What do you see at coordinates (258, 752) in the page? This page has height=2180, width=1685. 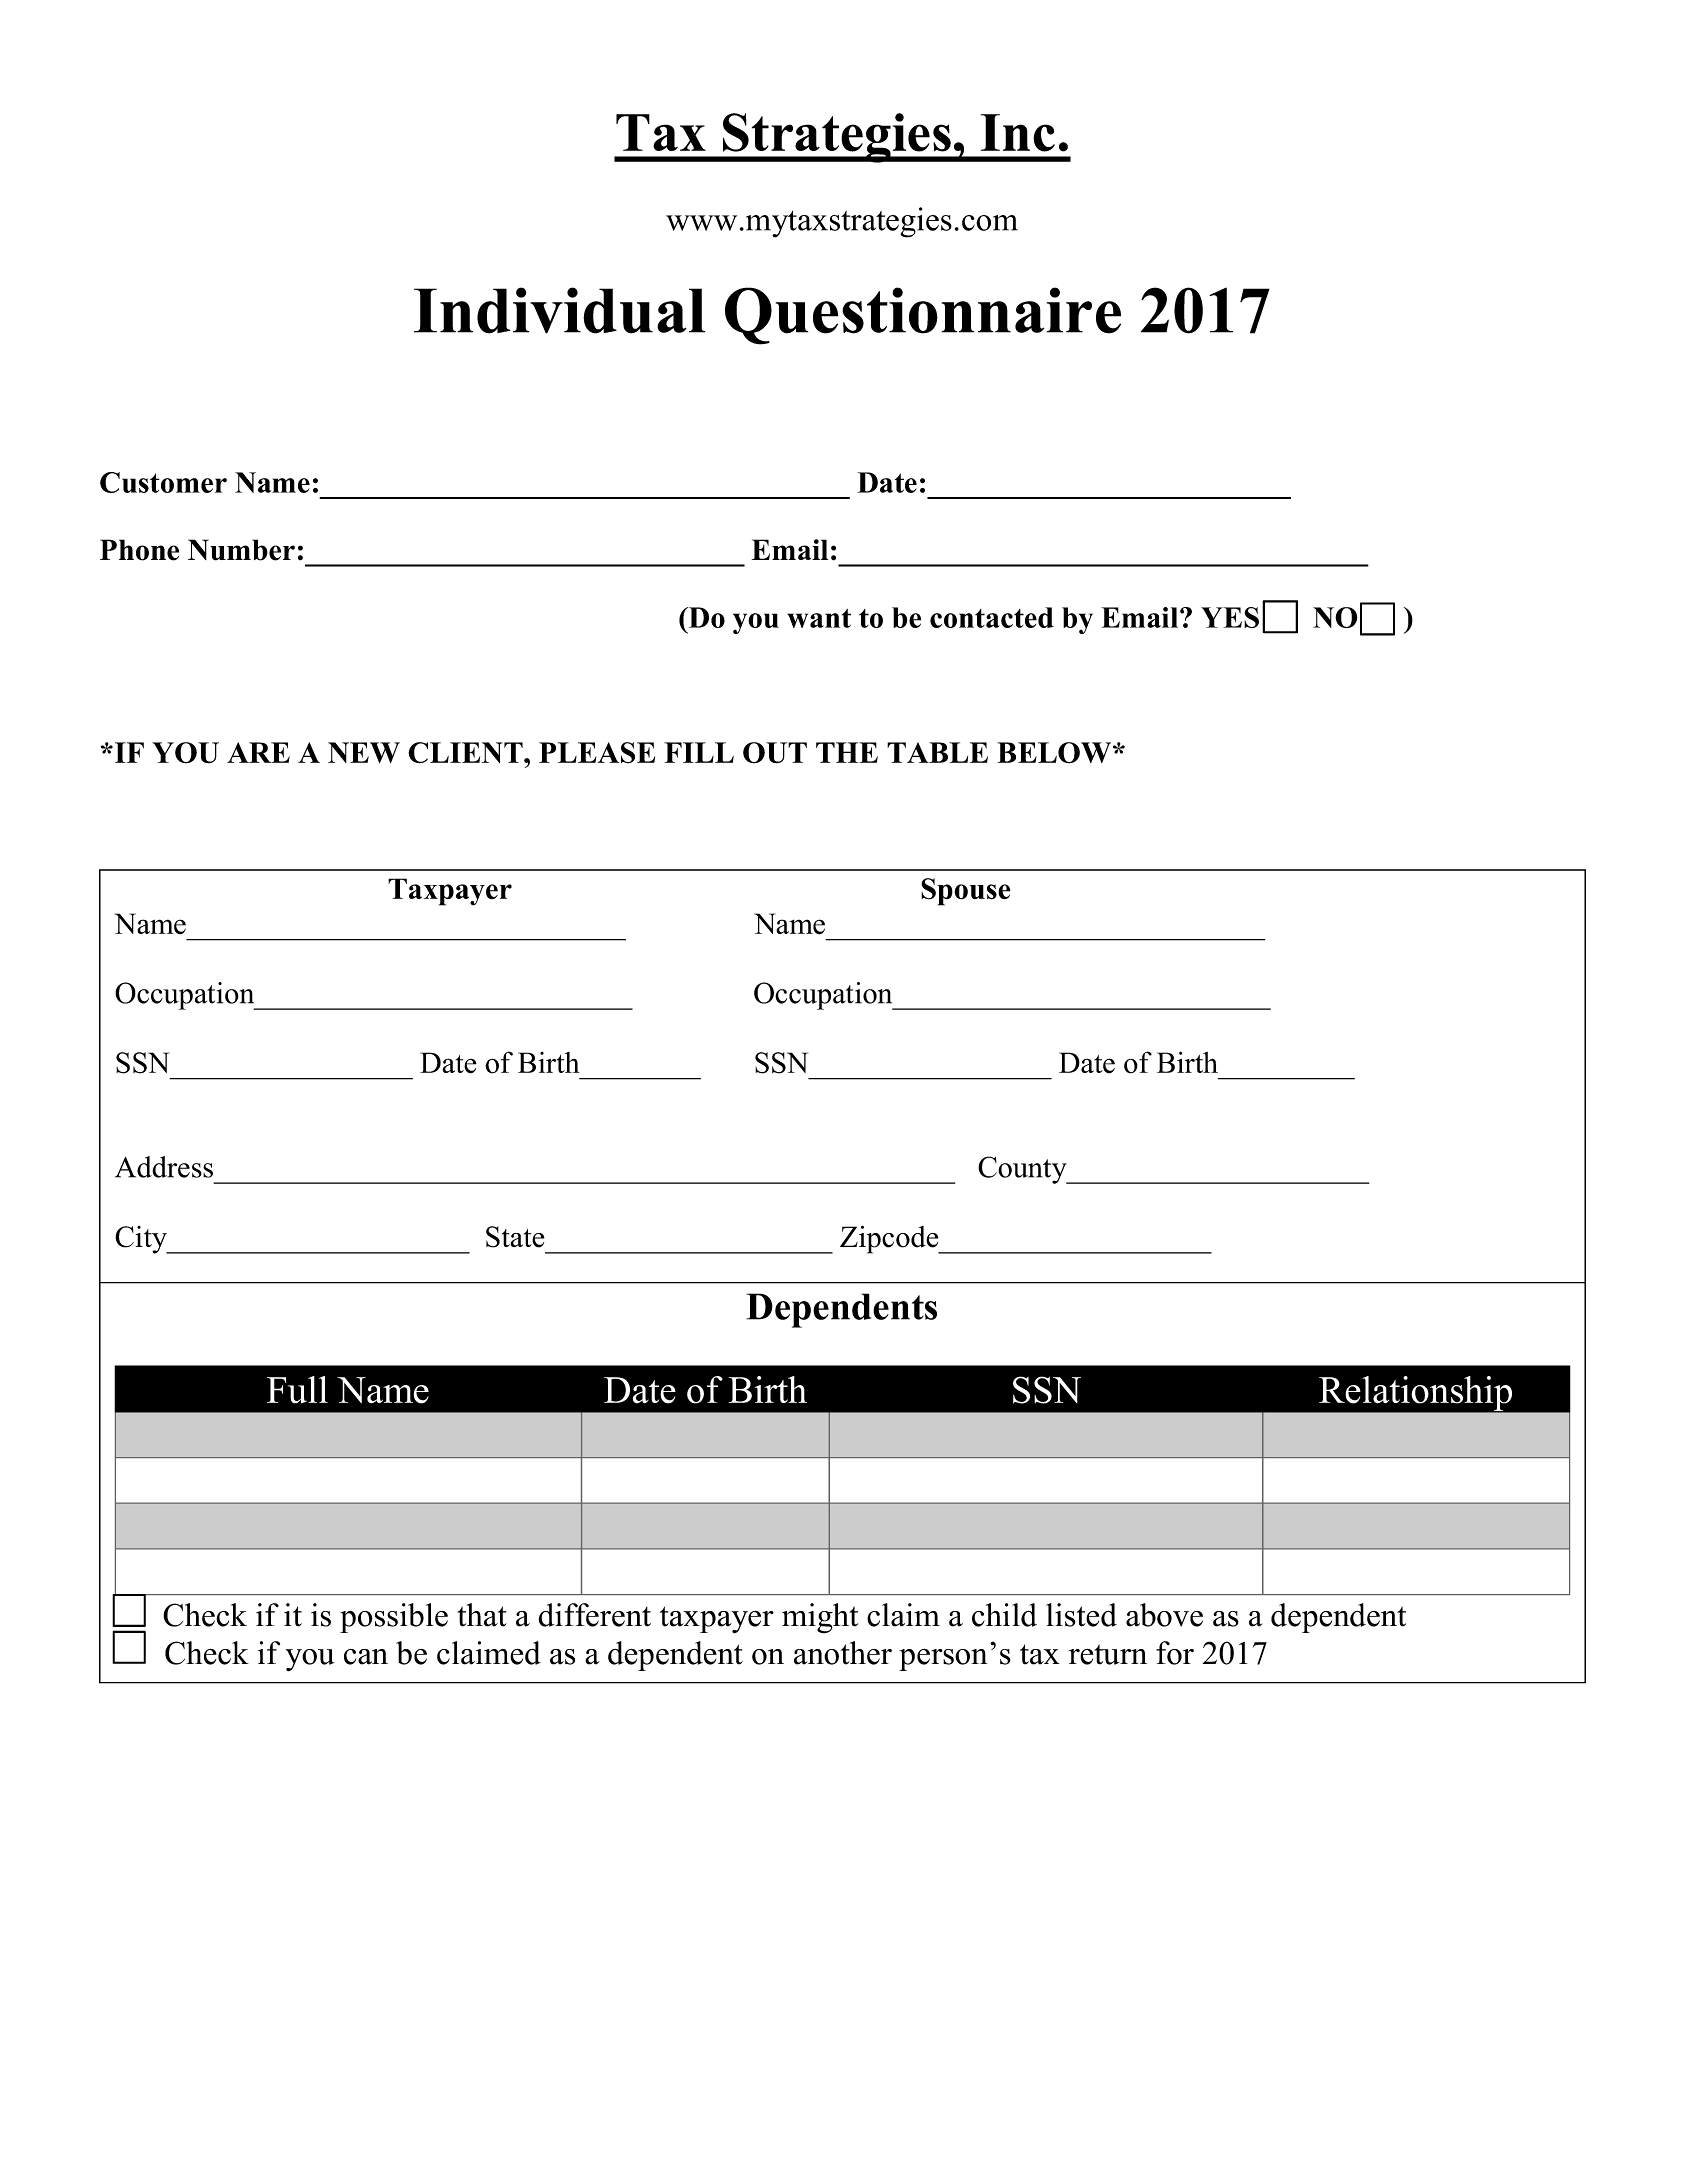 I see `ARE` at bounding box center [258, 752].
